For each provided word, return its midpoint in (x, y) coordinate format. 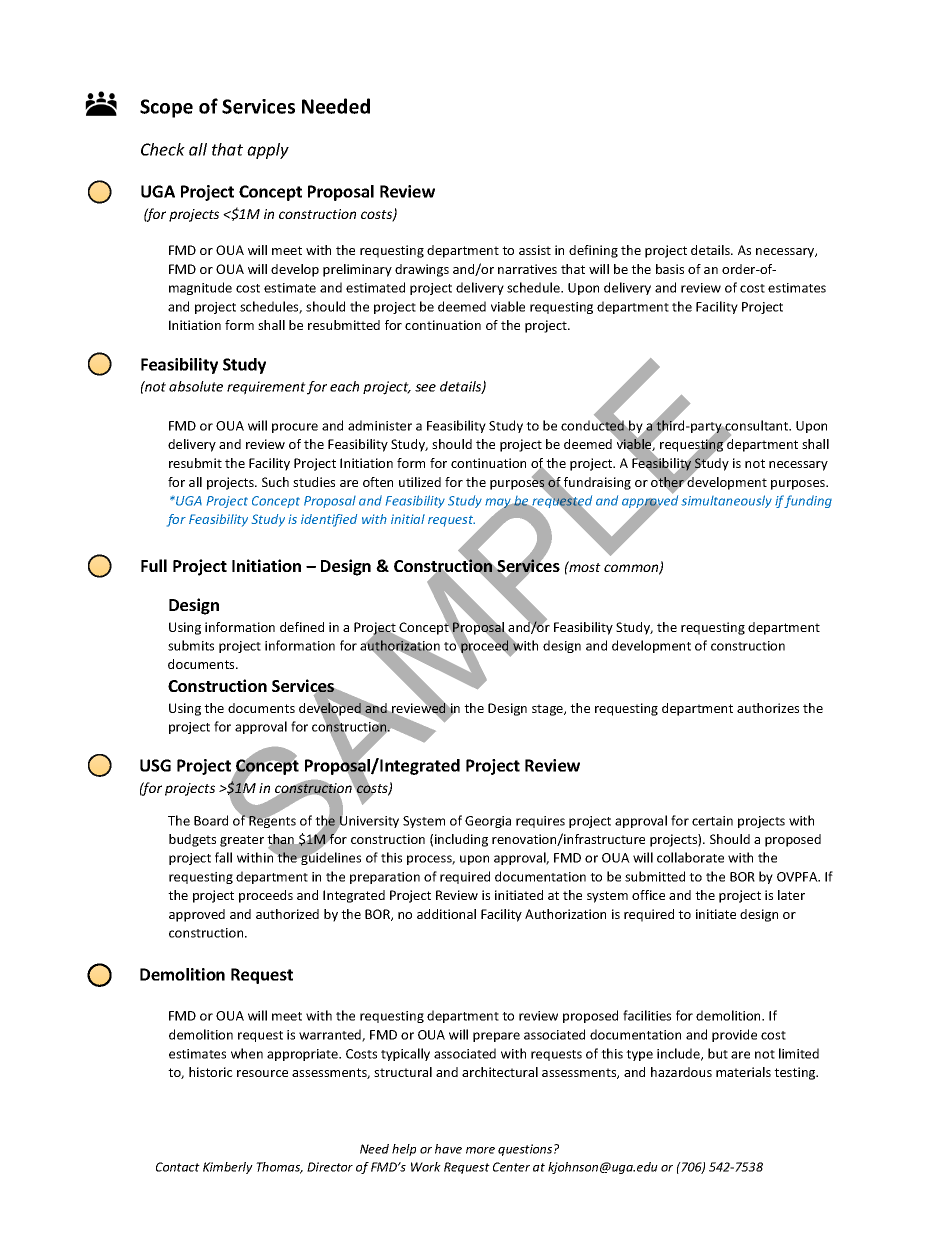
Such (275, 482)
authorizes (768, 708)
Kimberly (228, 1168)
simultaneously (726, 501)
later (791, 895)
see (425, 388)
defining (593, 251)
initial (408, 519)
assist (535, 250)
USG (155, 765)
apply (268, 151)
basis (670, 269)
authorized (287, 914)
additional (446, 914)
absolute (196, 386)
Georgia (488, 822)
